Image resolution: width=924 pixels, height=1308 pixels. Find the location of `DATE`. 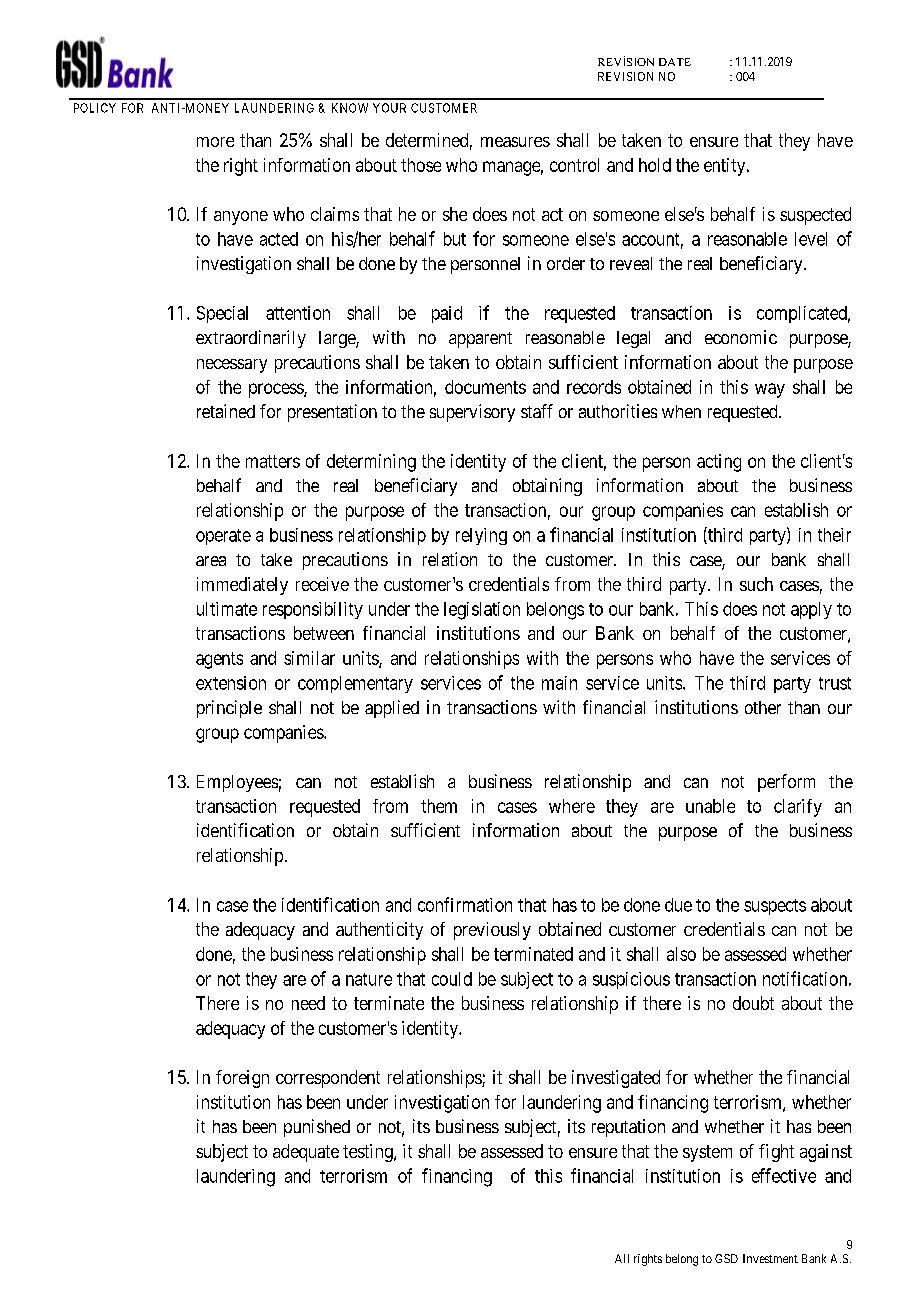

DATE is located at coordinates (675, 62).
